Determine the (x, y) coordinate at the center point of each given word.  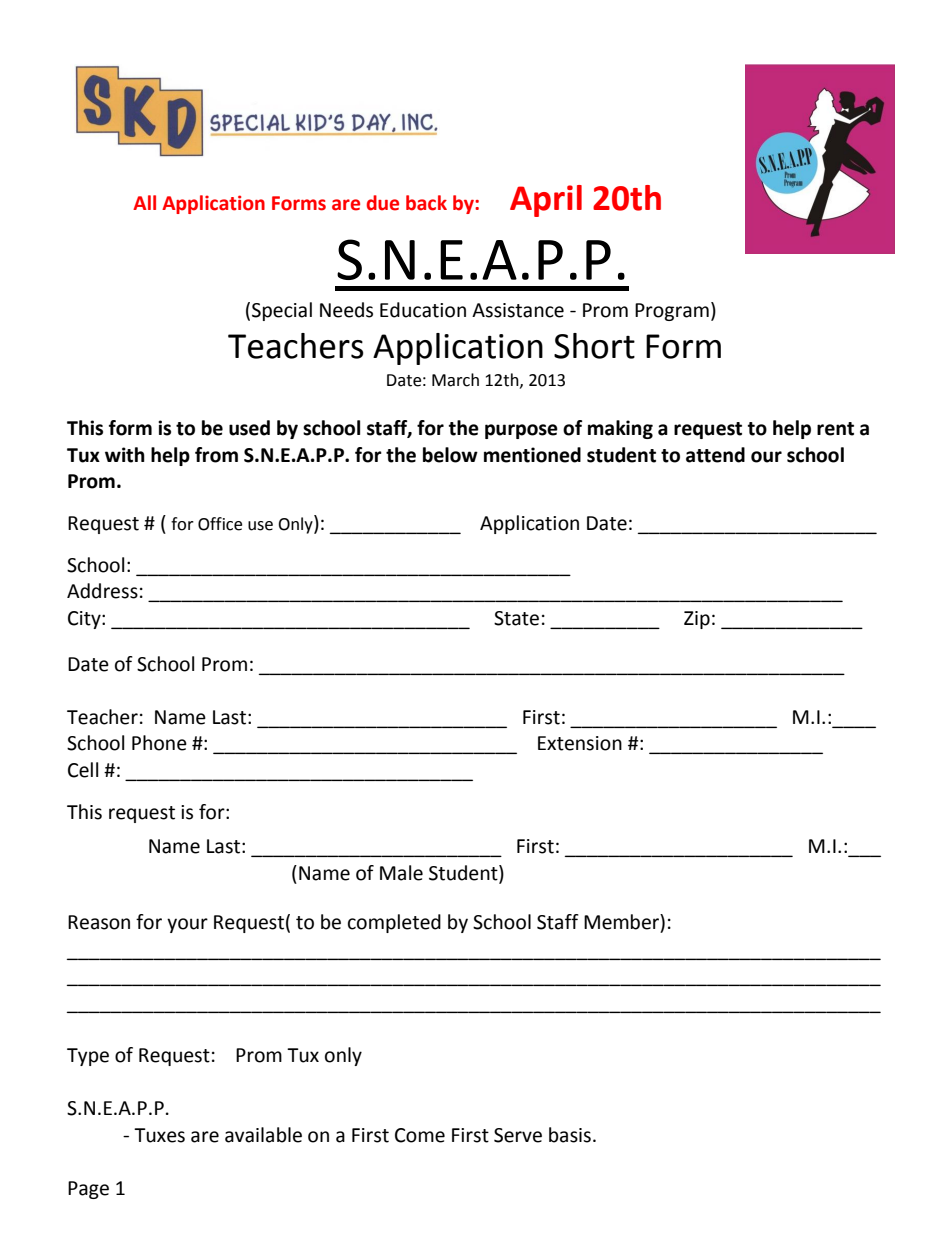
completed (394, 923)
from (216, 455)
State (516, 618)
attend (715, 455)
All (144, 202)
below (450, 455)
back (426, 203)
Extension (580, 743)
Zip (697, 620)
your (187, 925)
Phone (159, 743)
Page (88, 1190)
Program (672, 312)
